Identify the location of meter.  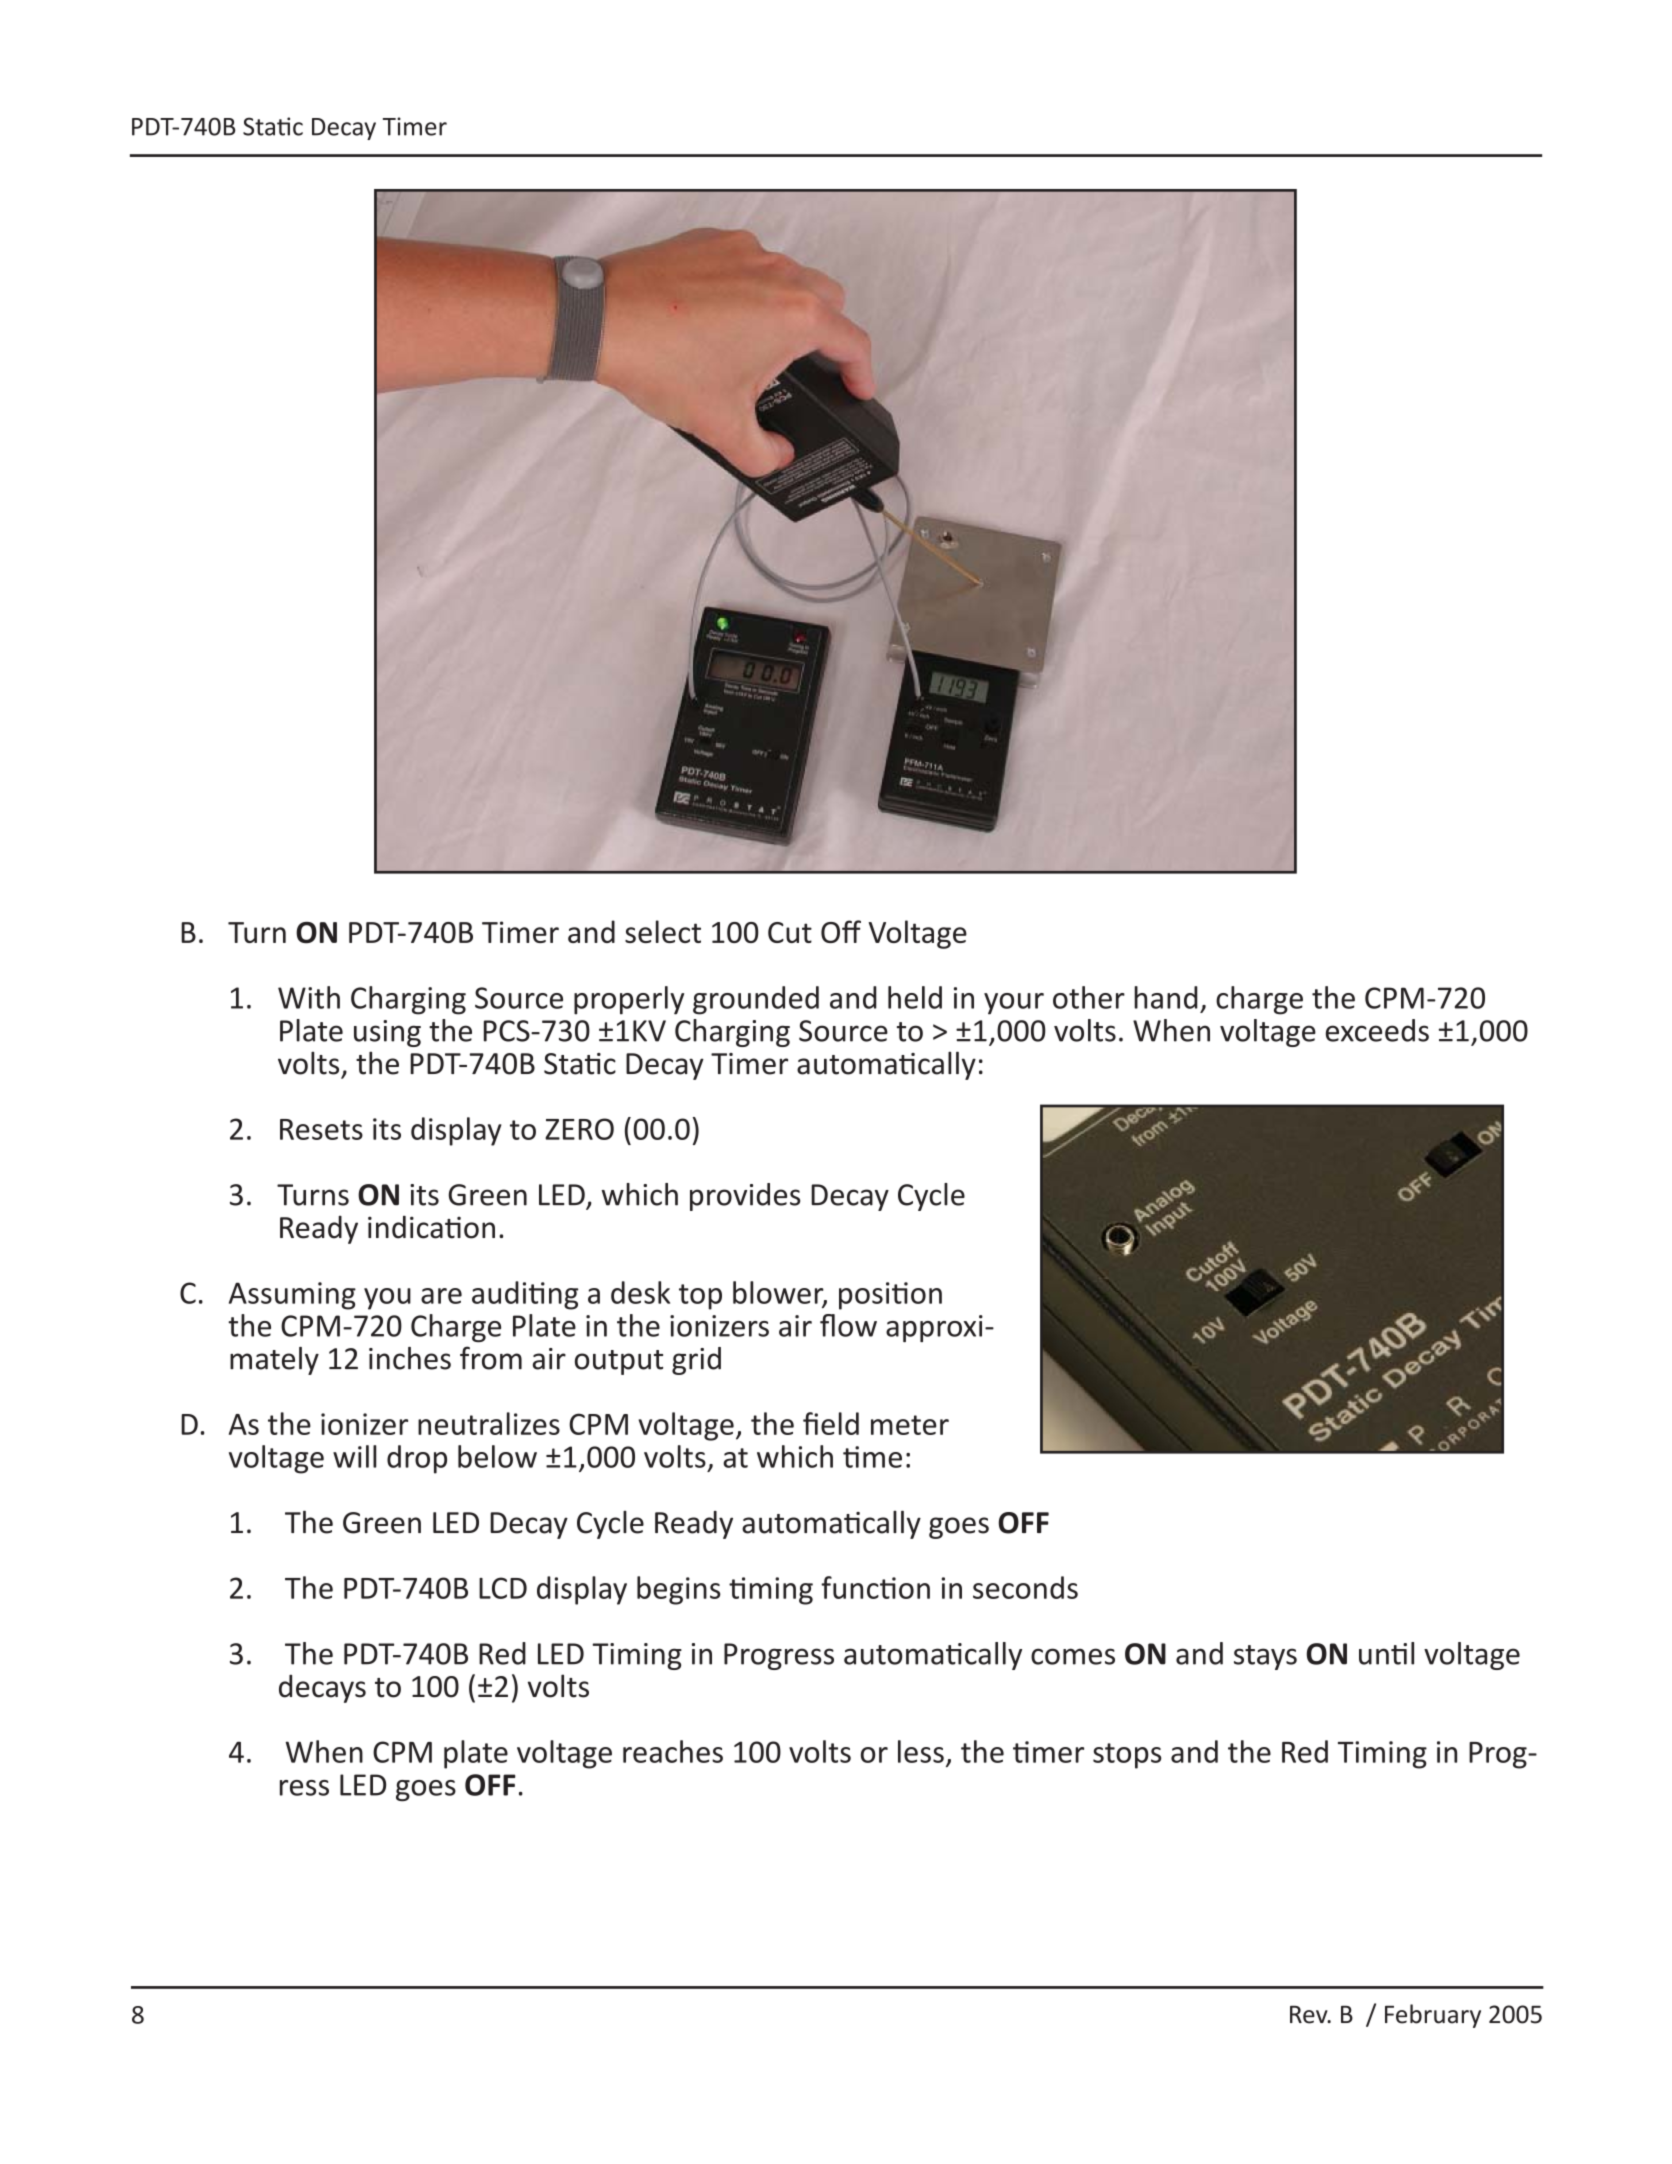
(910, 1425).
